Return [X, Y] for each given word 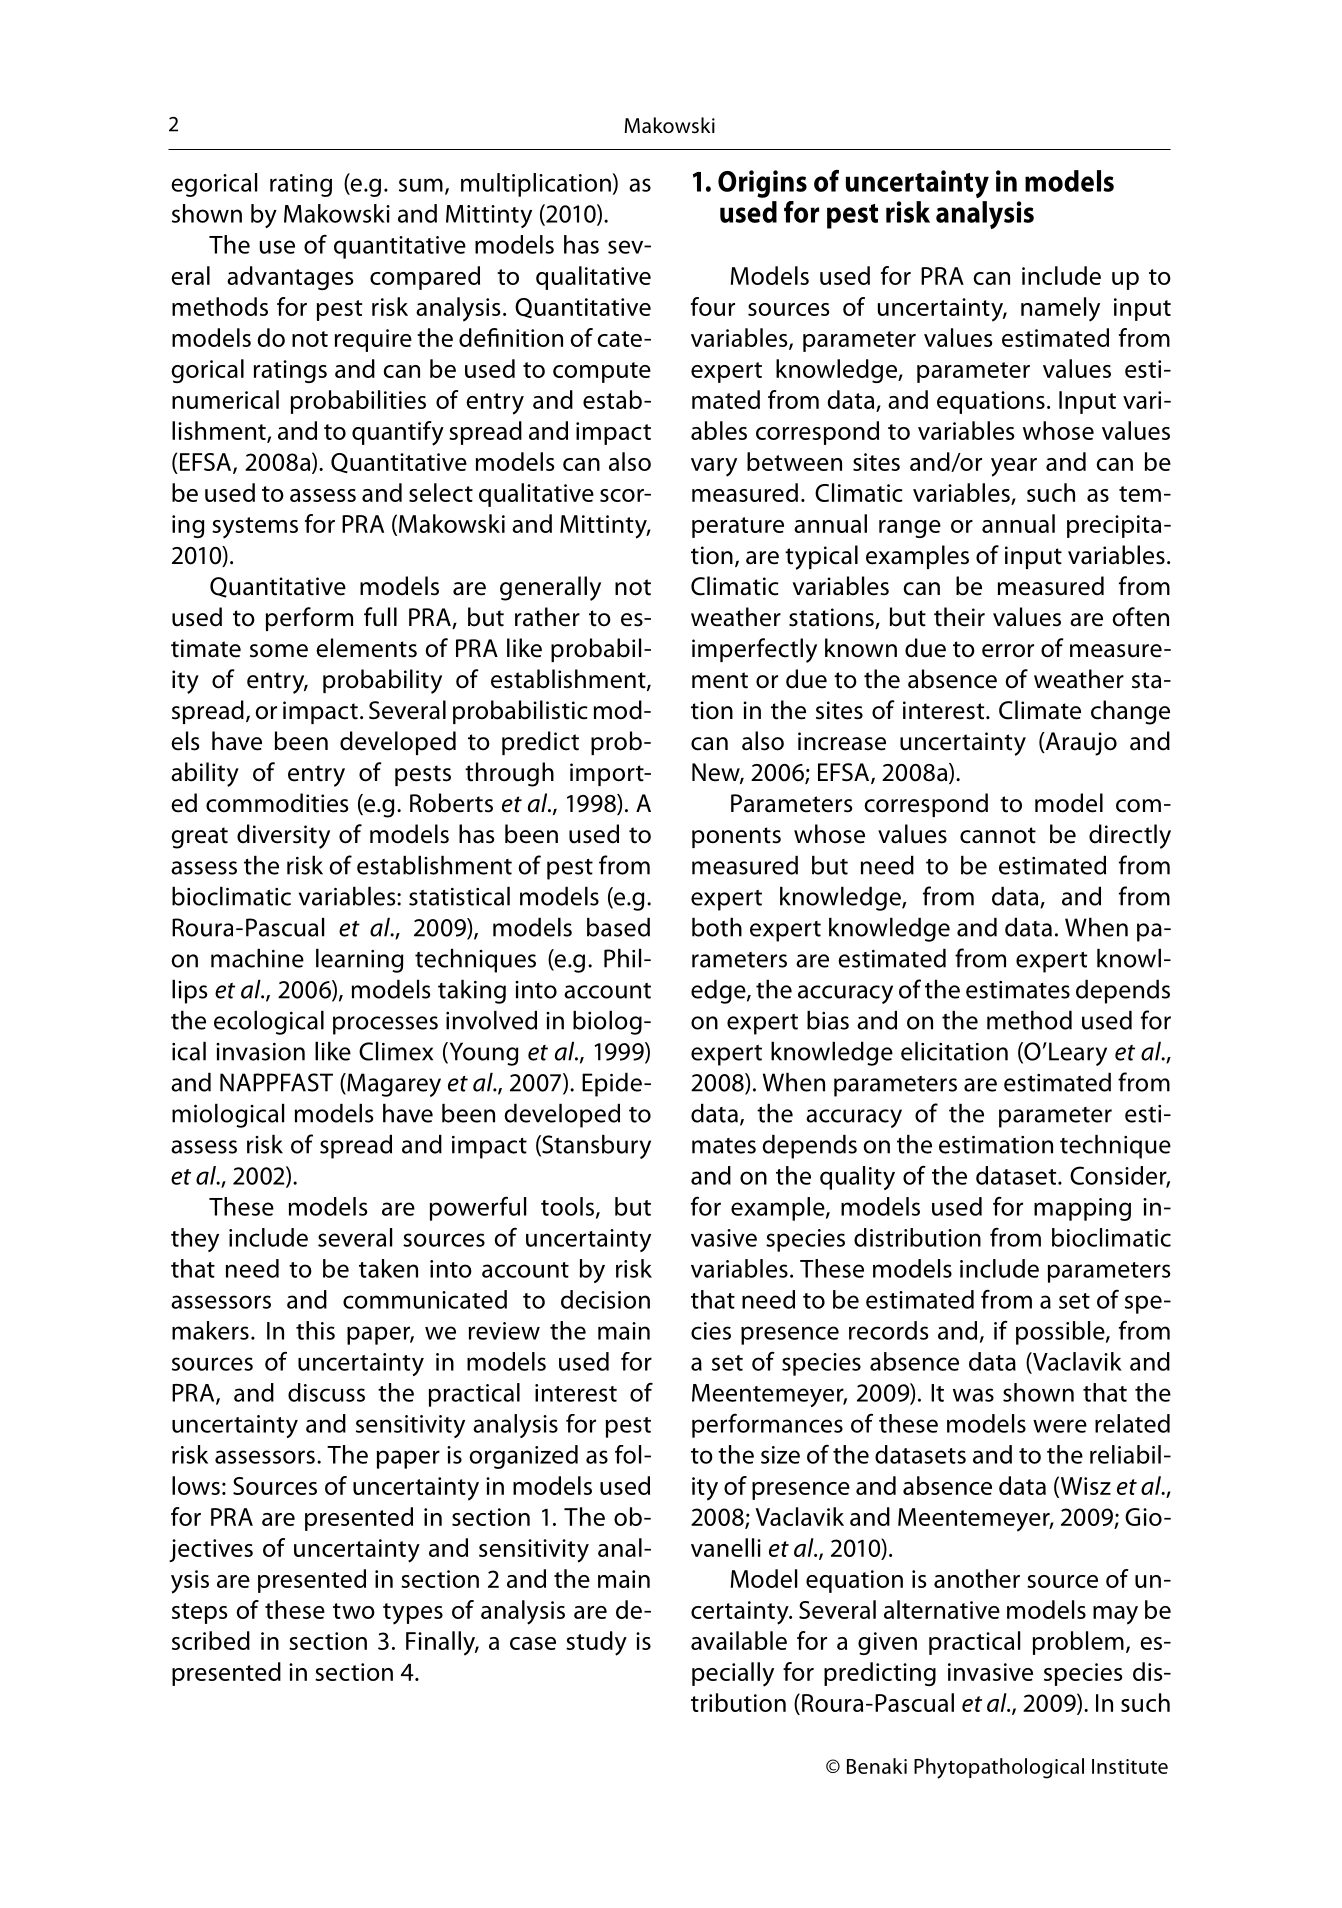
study [596, 1643]
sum [421, 185]
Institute [1130, 1766]
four [713, 306]
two [354, 1611]
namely [1060, 309]
